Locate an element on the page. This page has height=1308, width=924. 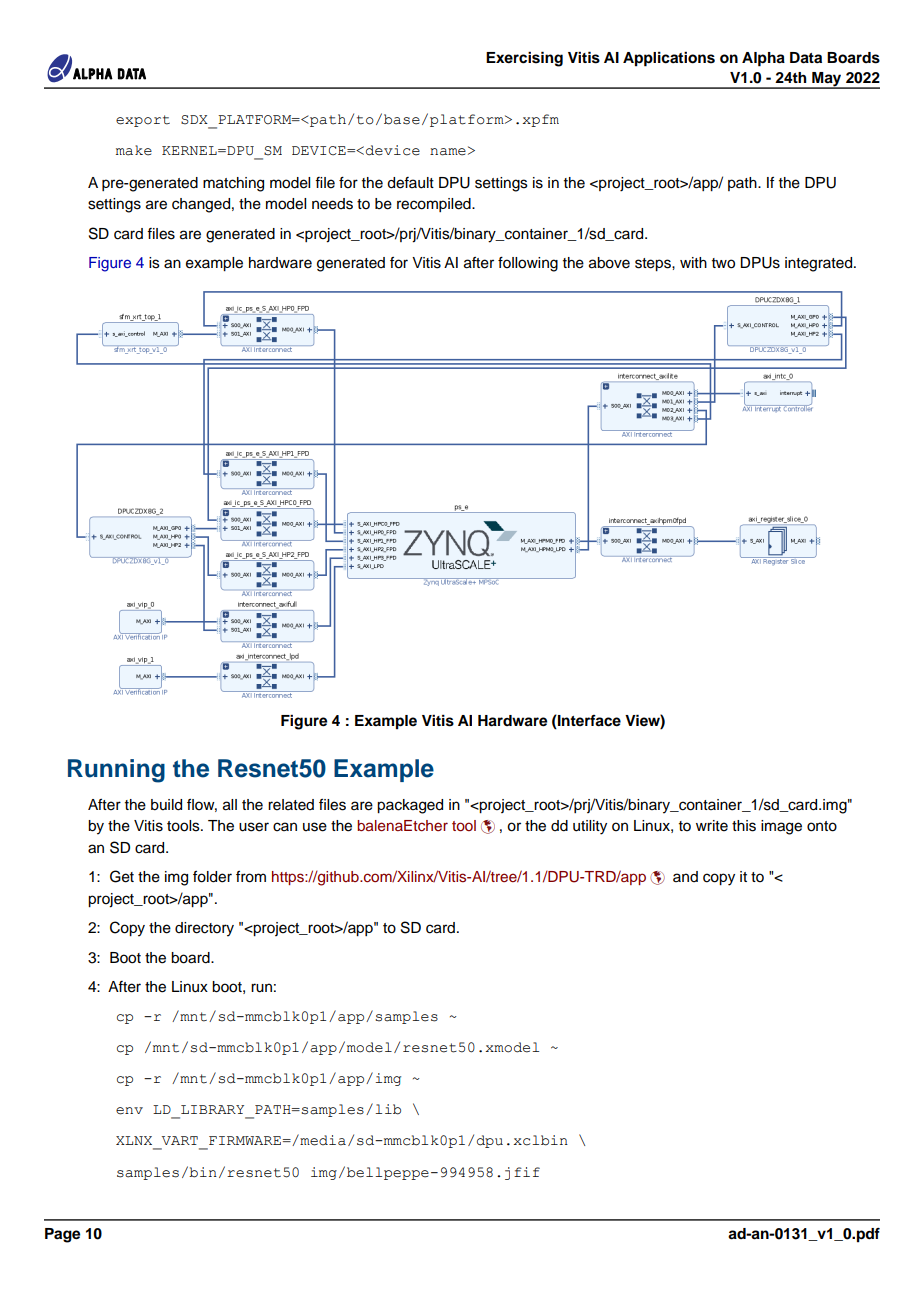
packaged is located at coordinates (410, 806).
